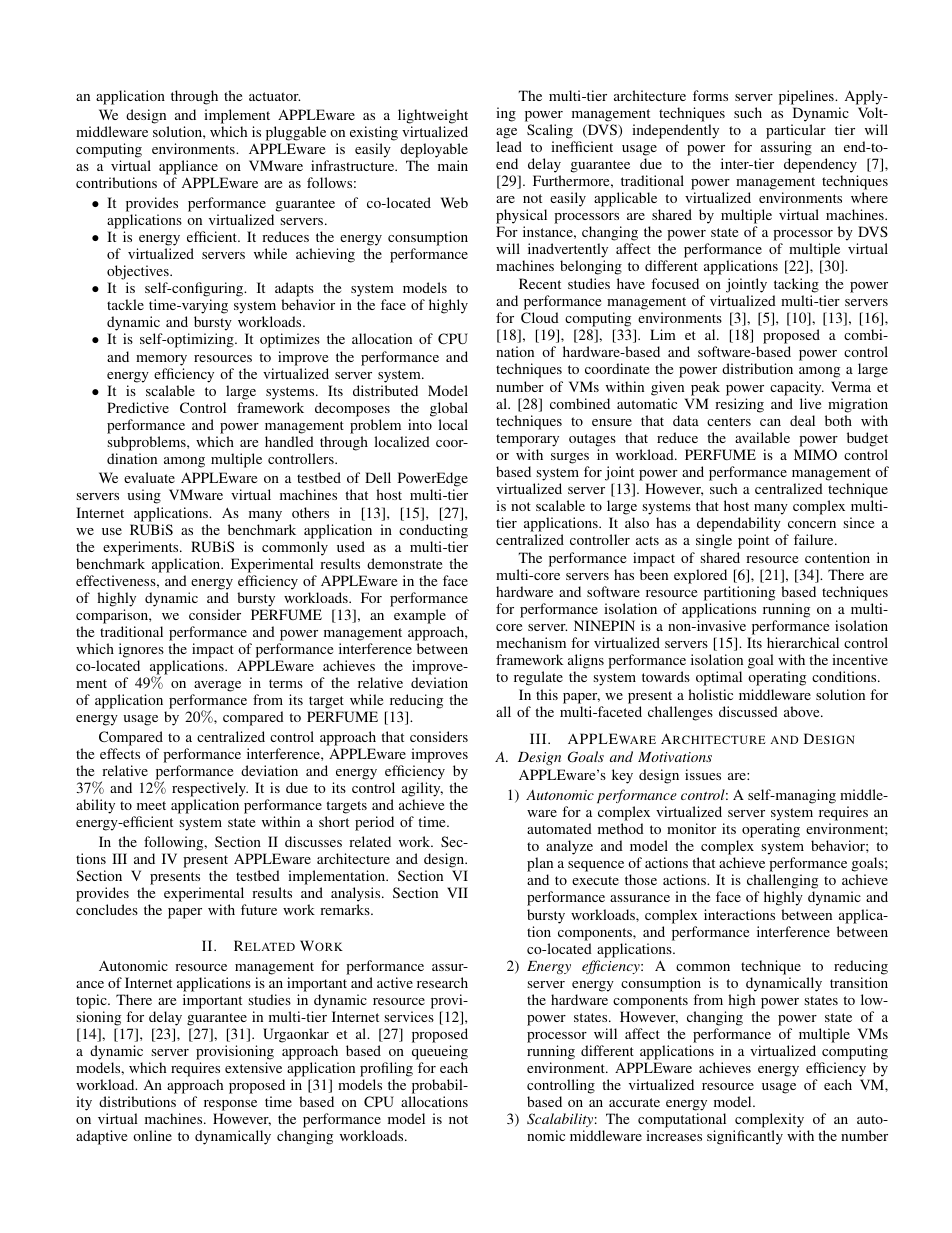  Describe the element at coordinates (797, 388) in the screenshot. I see `capacity` at that location.
